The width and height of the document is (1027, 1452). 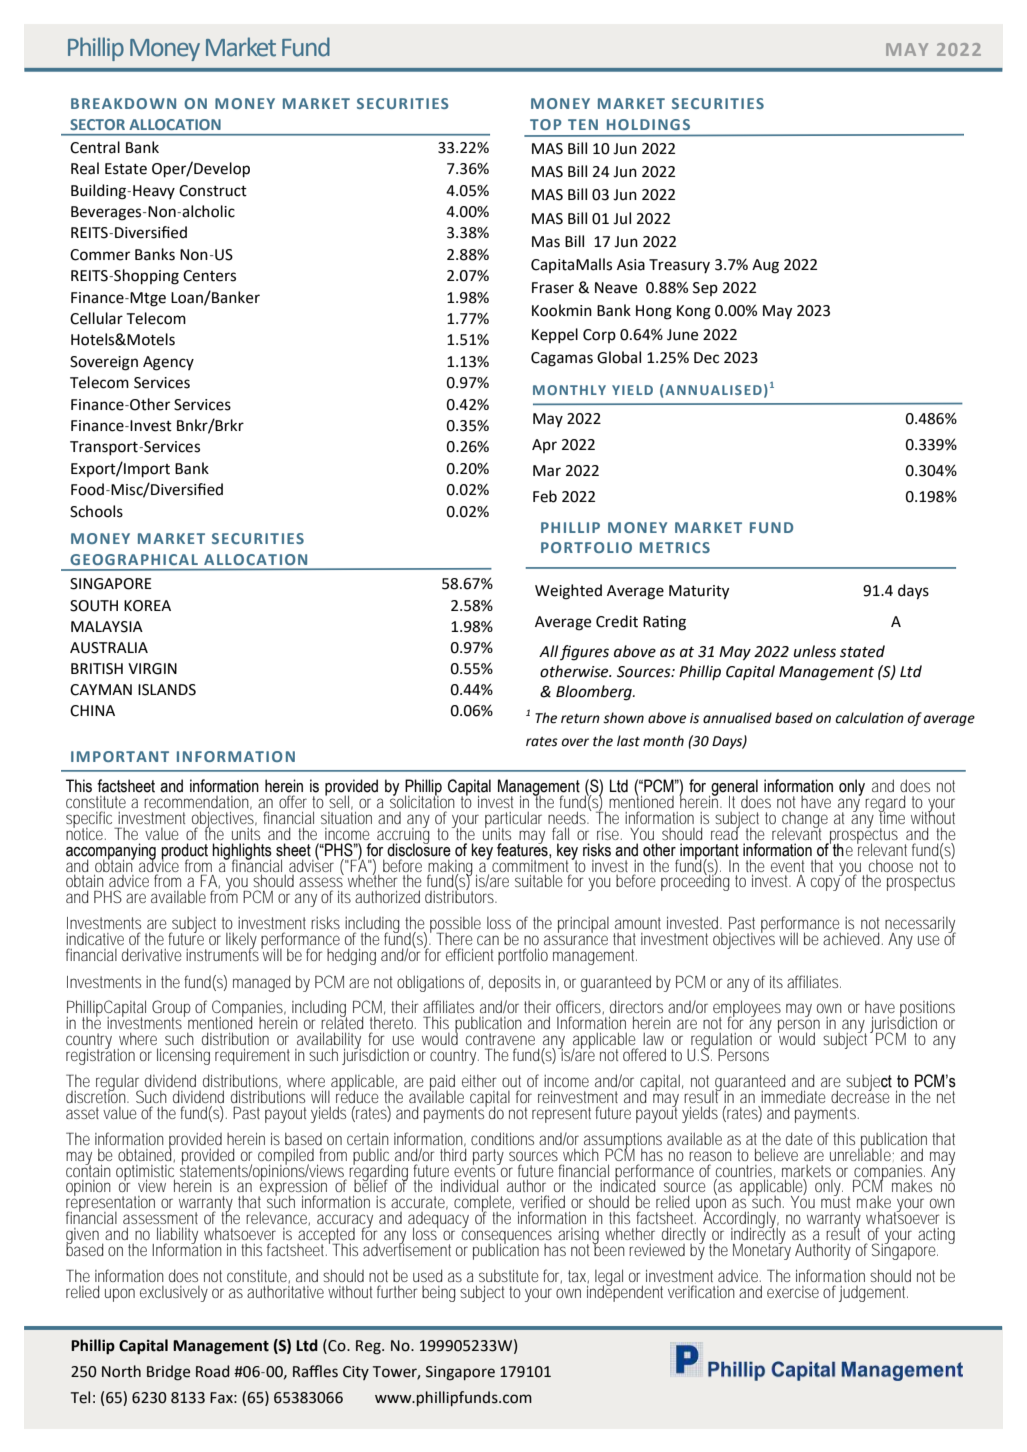 What do you see at coordinates (488, 940) in the document?
I see `can` at bounding box center [488, 940].
